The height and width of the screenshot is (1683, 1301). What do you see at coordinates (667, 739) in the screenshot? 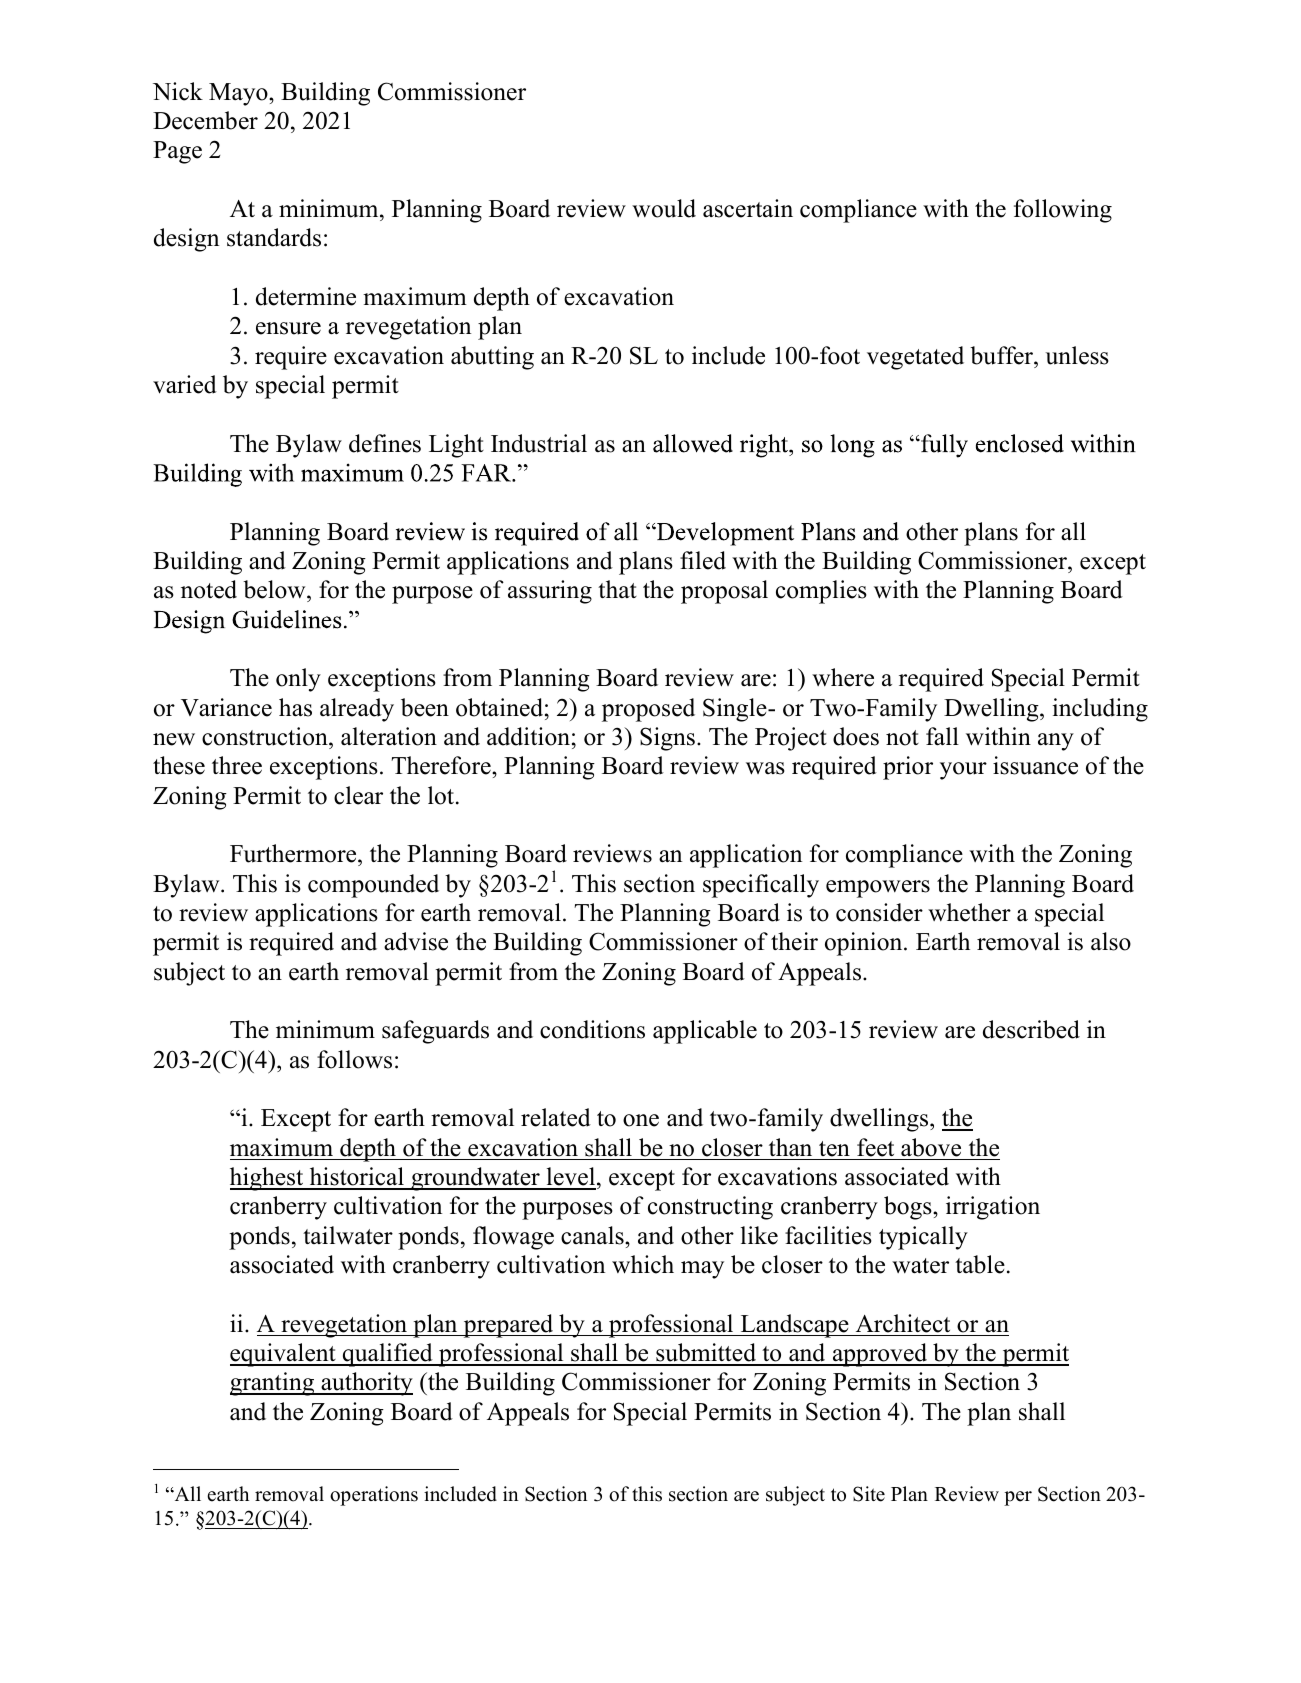
I see `Signs` at bounding box center [667, 739].
